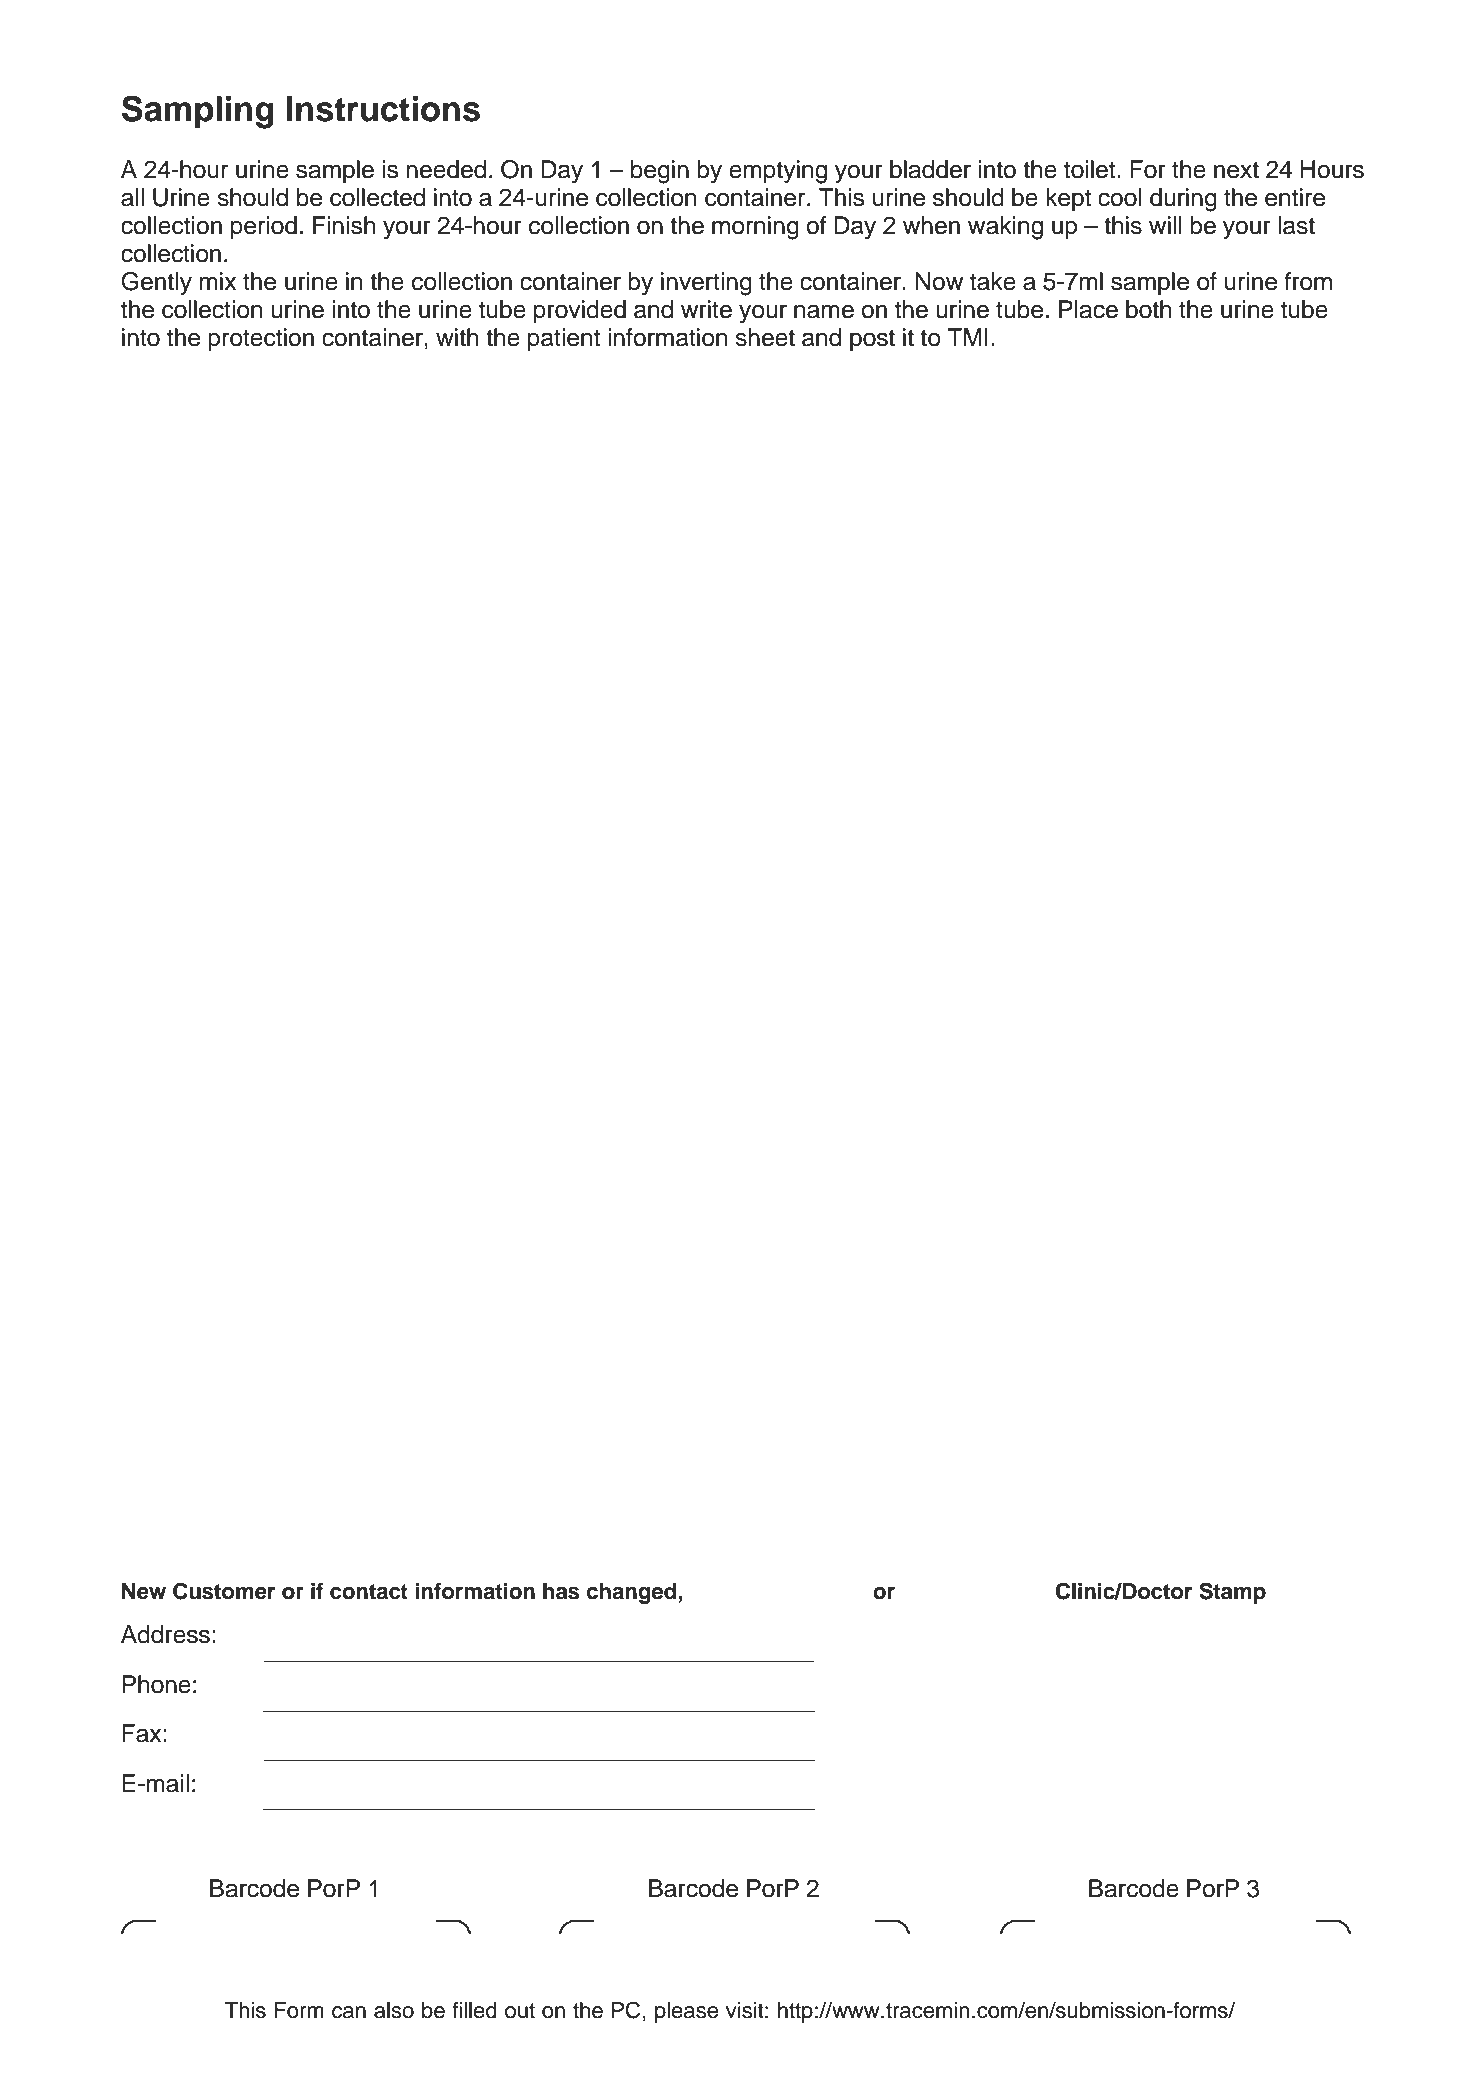 This screenshot has height=2075, width=1468. Describe the element at coordinates (631, 1593) in the screenshot. I see `changed` at that location.
